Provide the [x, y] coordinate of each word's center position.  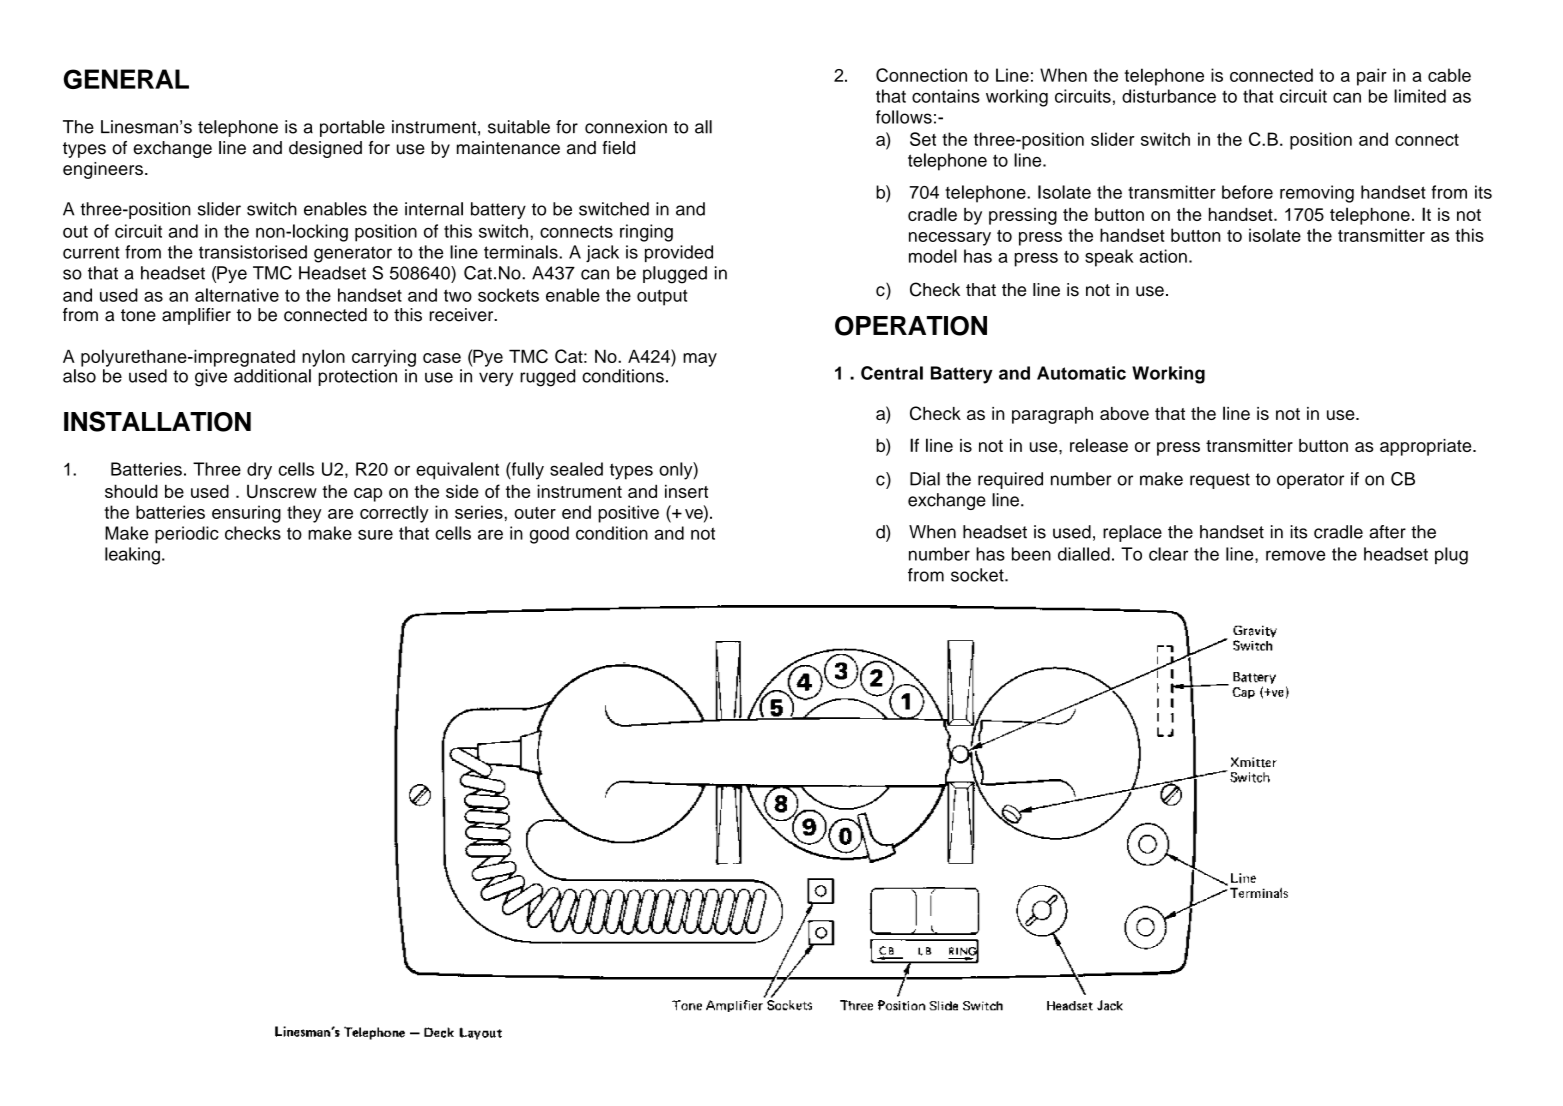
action [1163, 256]
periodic [187, 535]
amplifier [196, 316]
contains [946, 96]
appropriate [1427, 447]
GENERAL [126, 79]
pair [1372, 77]
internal [434, 209]
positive [628, 514]
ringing [646, 233]
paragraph [1052, 415]
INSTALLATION [157, 421]
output [662, 297]
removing [1317, 194]
